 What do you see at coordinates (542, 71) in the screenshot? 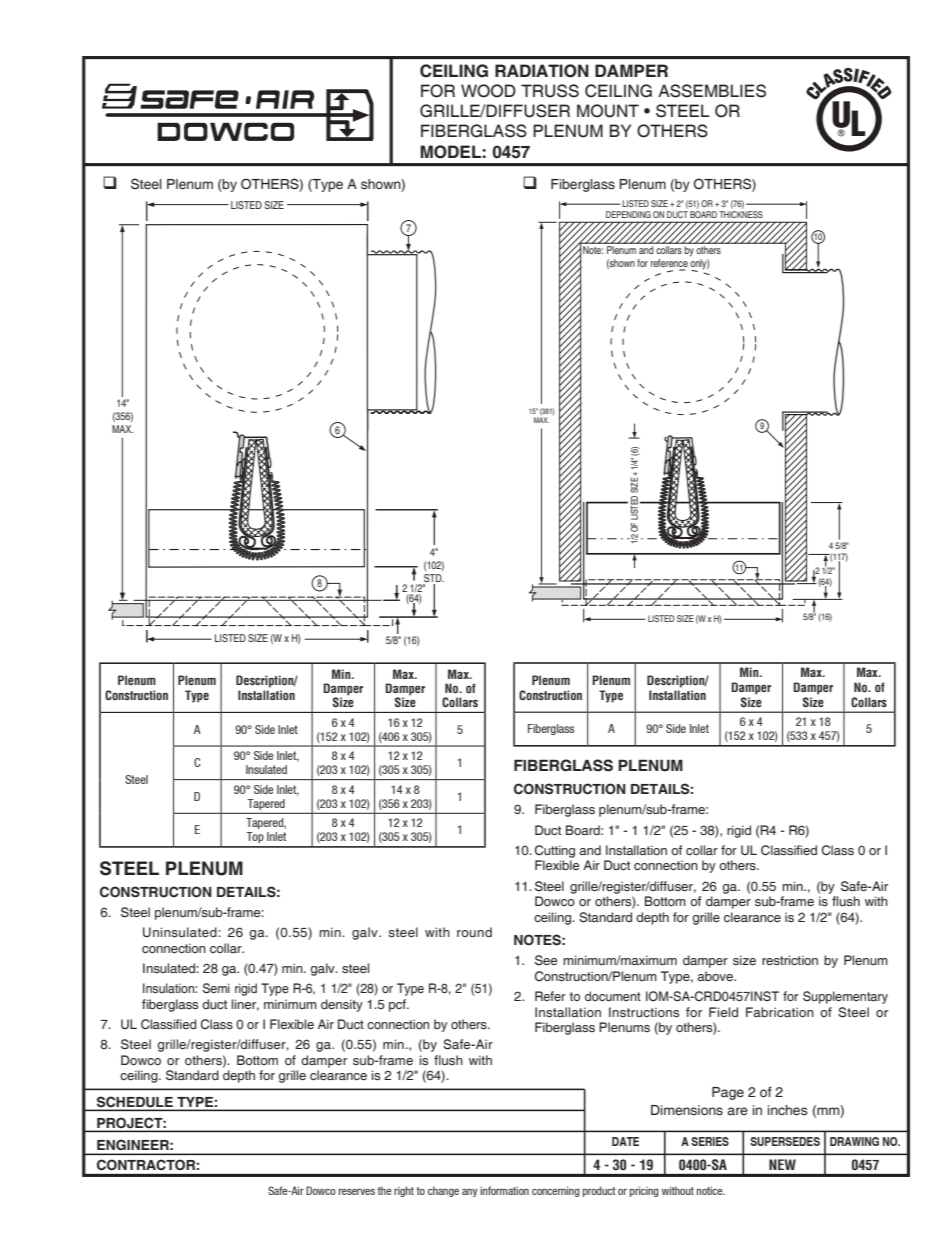
I see `RADIATION` at bounding box center [542, 71].
